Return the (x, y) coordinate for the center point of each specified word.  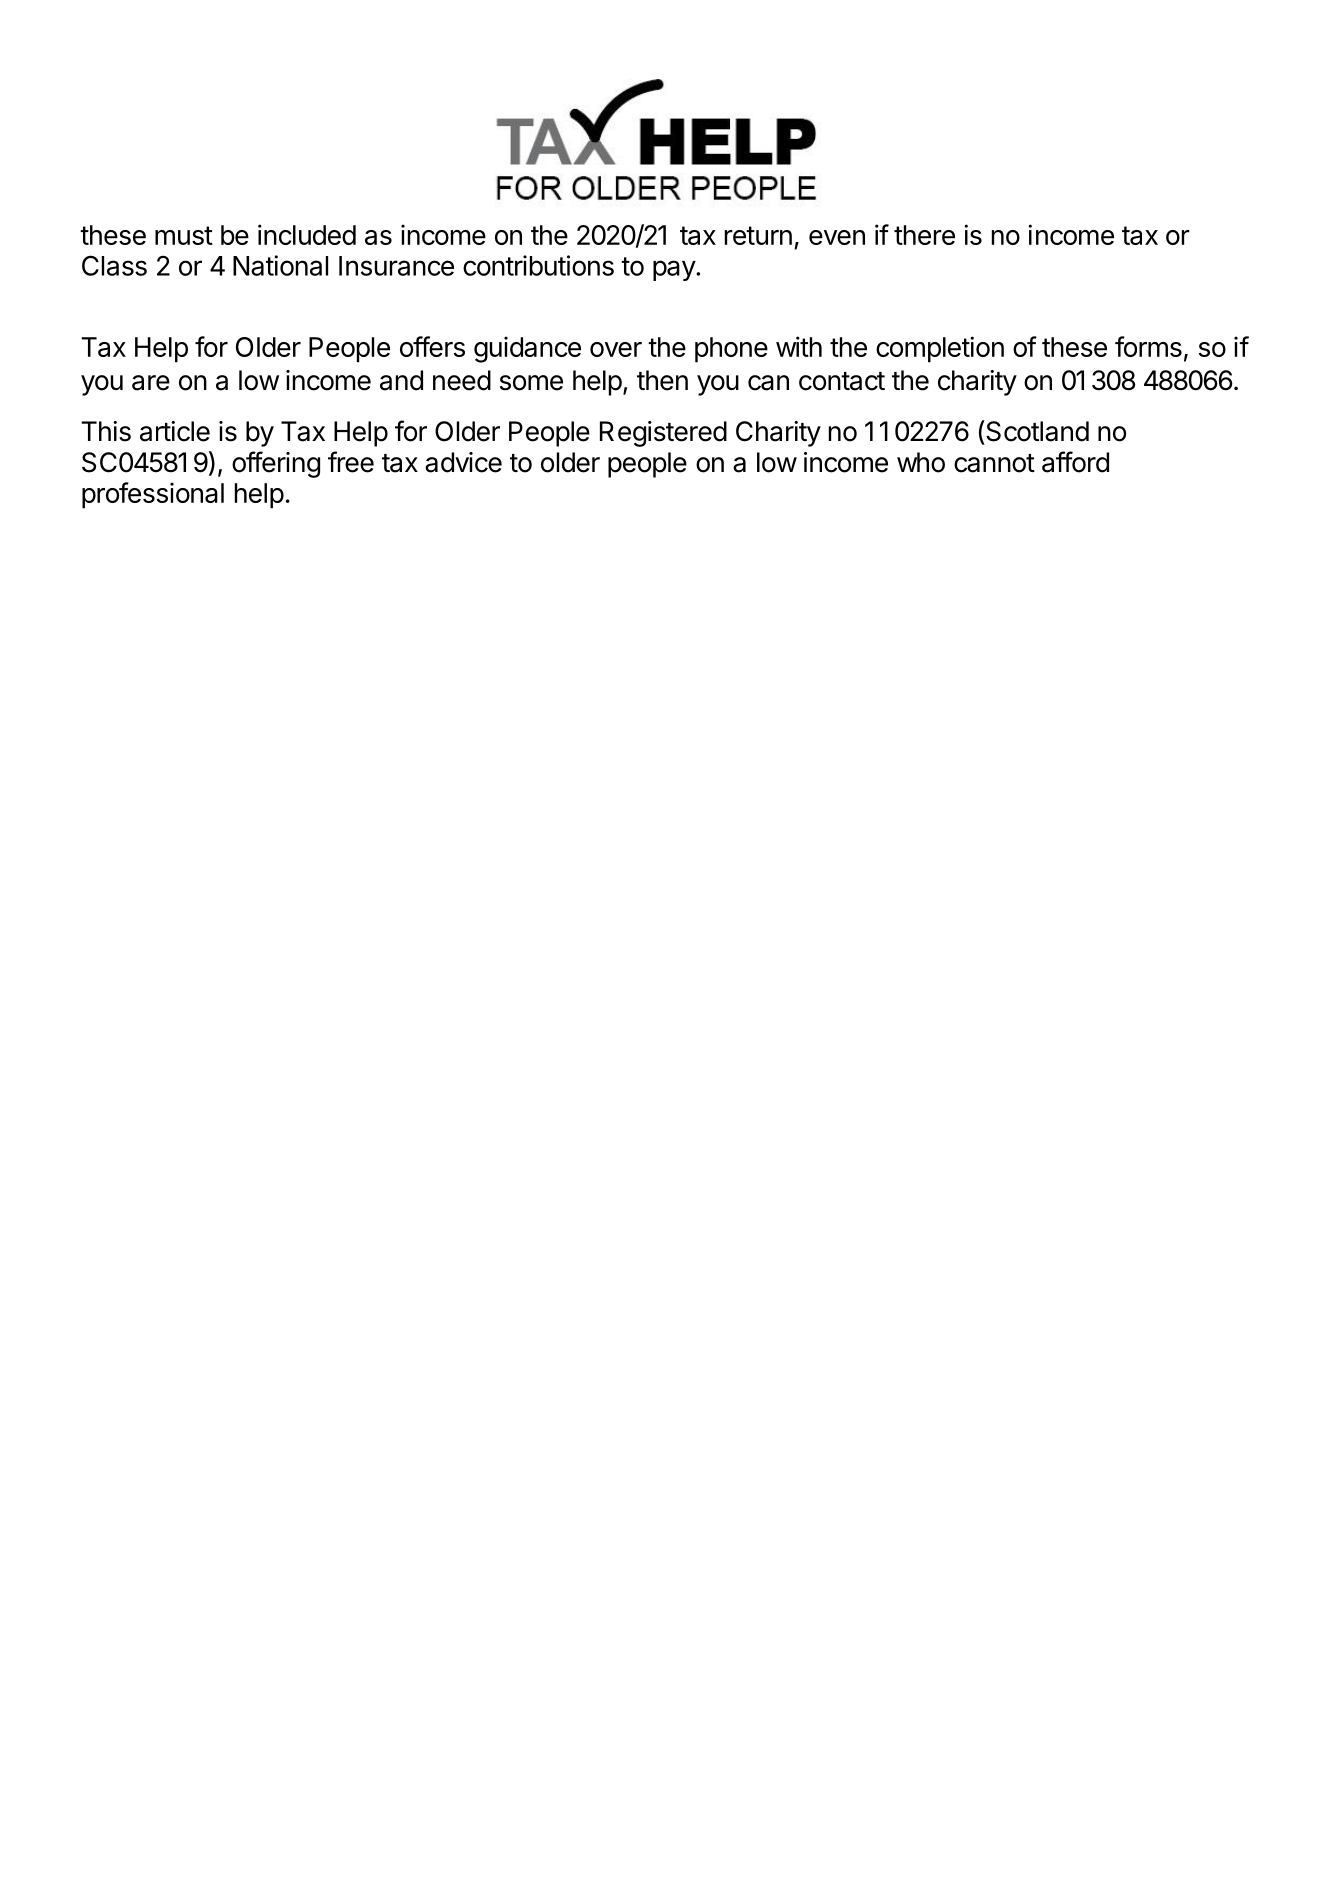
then (662, 380)
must (184, 235)
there (924, 235)
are (151, 383)
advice (463, 462)
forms (1148, 346)
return (758, 235)
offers (432, 346)
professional (153, 495)
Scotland (1036, 431)
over (616, 349)
